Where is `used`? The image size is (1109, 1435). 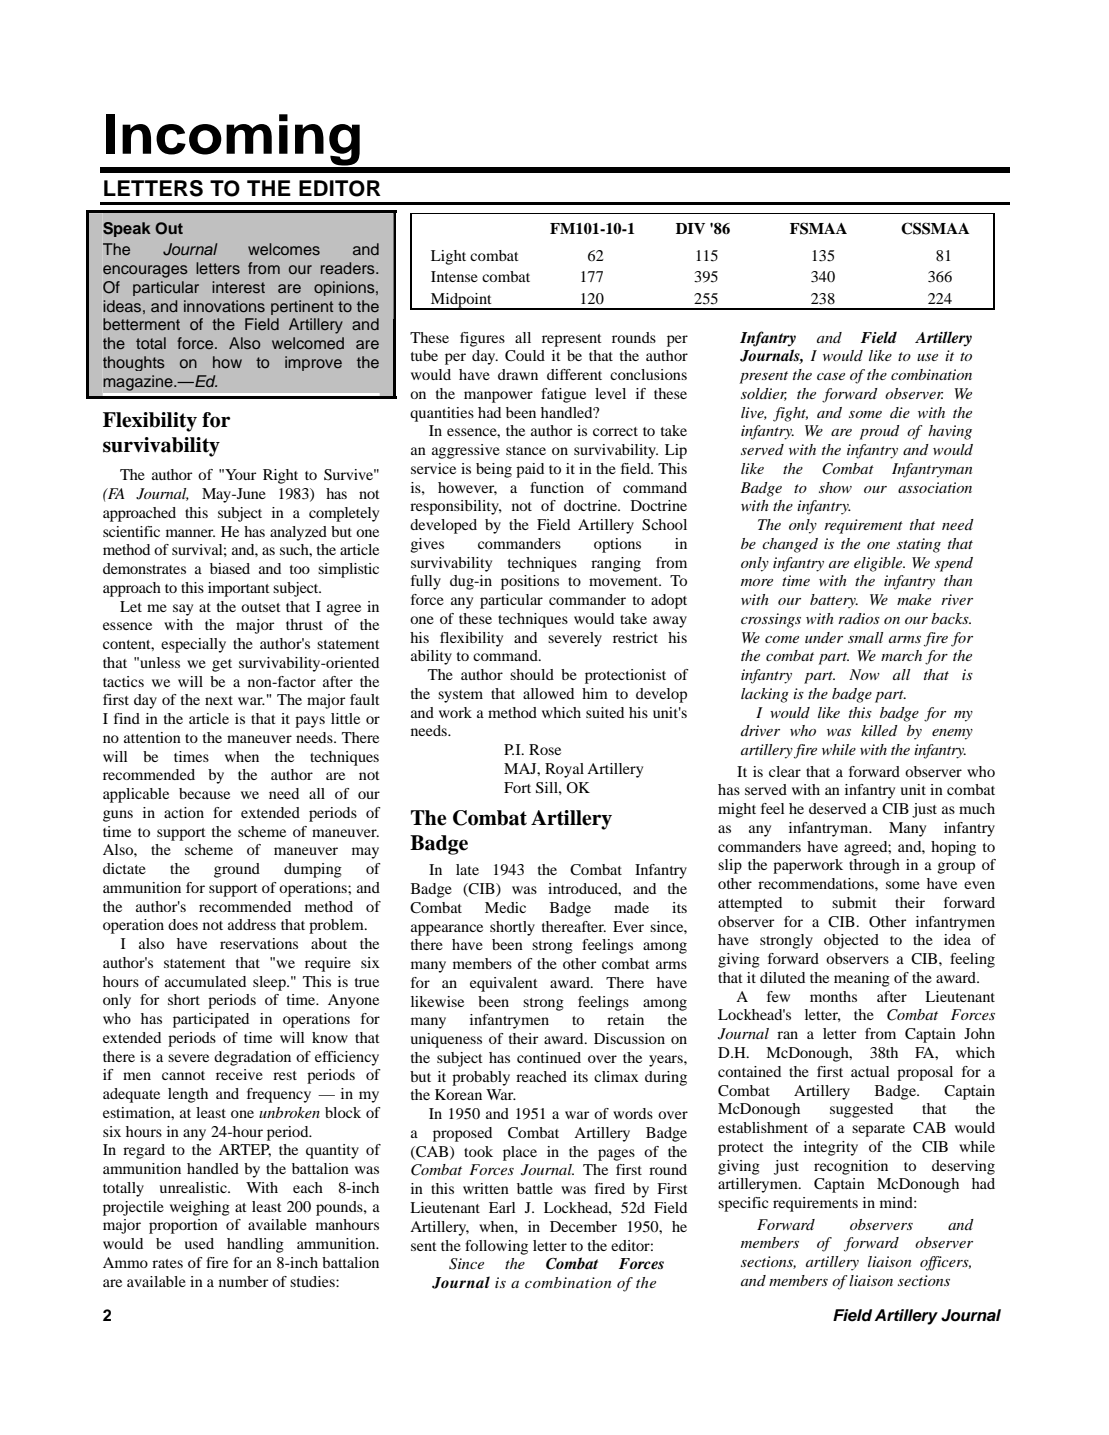 used is located at coordinates (199, 1243).
